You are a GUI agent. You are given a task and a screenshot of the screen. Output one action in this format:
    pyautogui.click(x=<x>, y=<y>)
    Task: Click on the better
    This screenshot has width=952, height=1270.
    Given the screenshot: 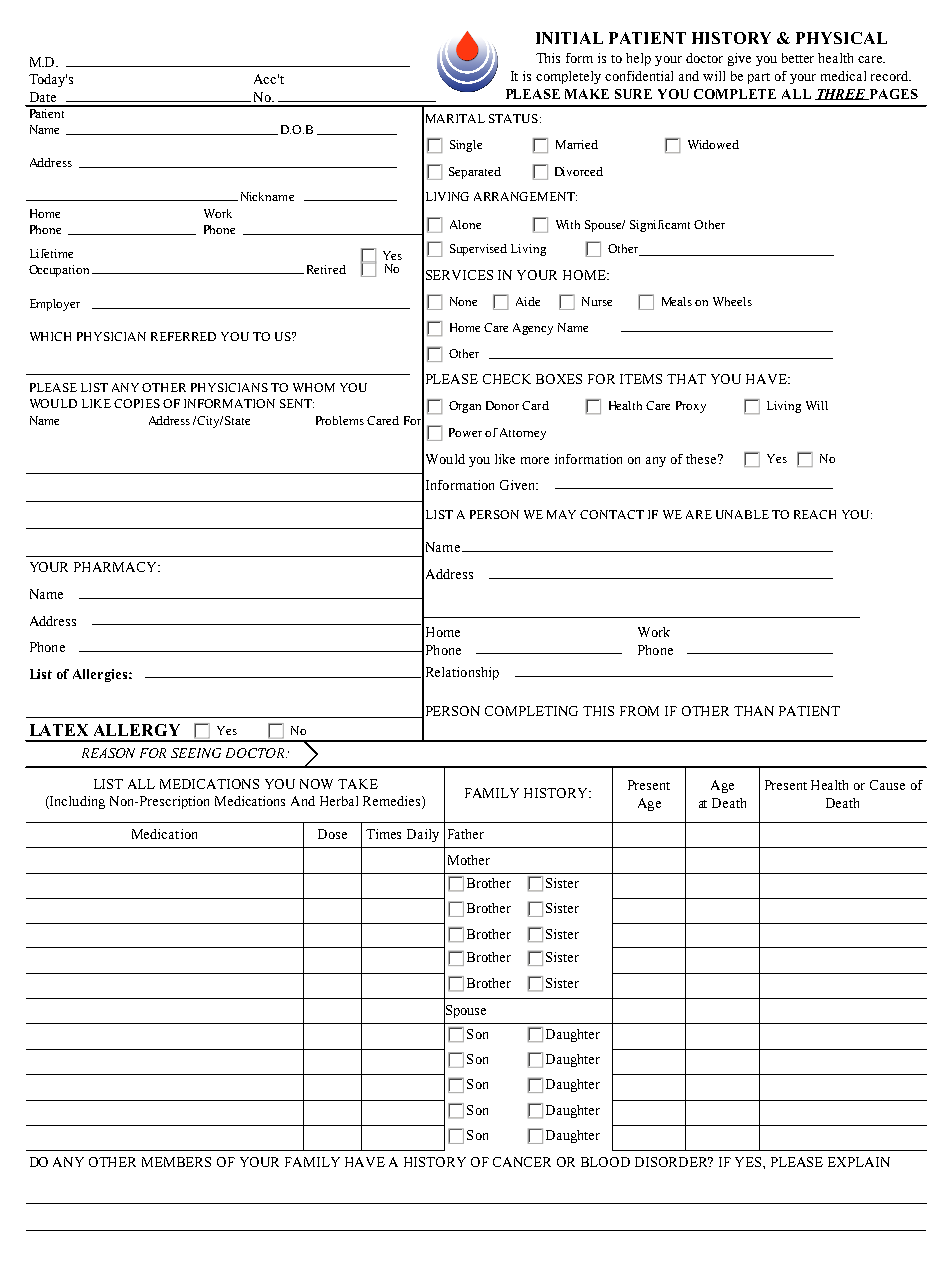 What is the action you would take?
    pyautogui.click(x=798, y=58)
